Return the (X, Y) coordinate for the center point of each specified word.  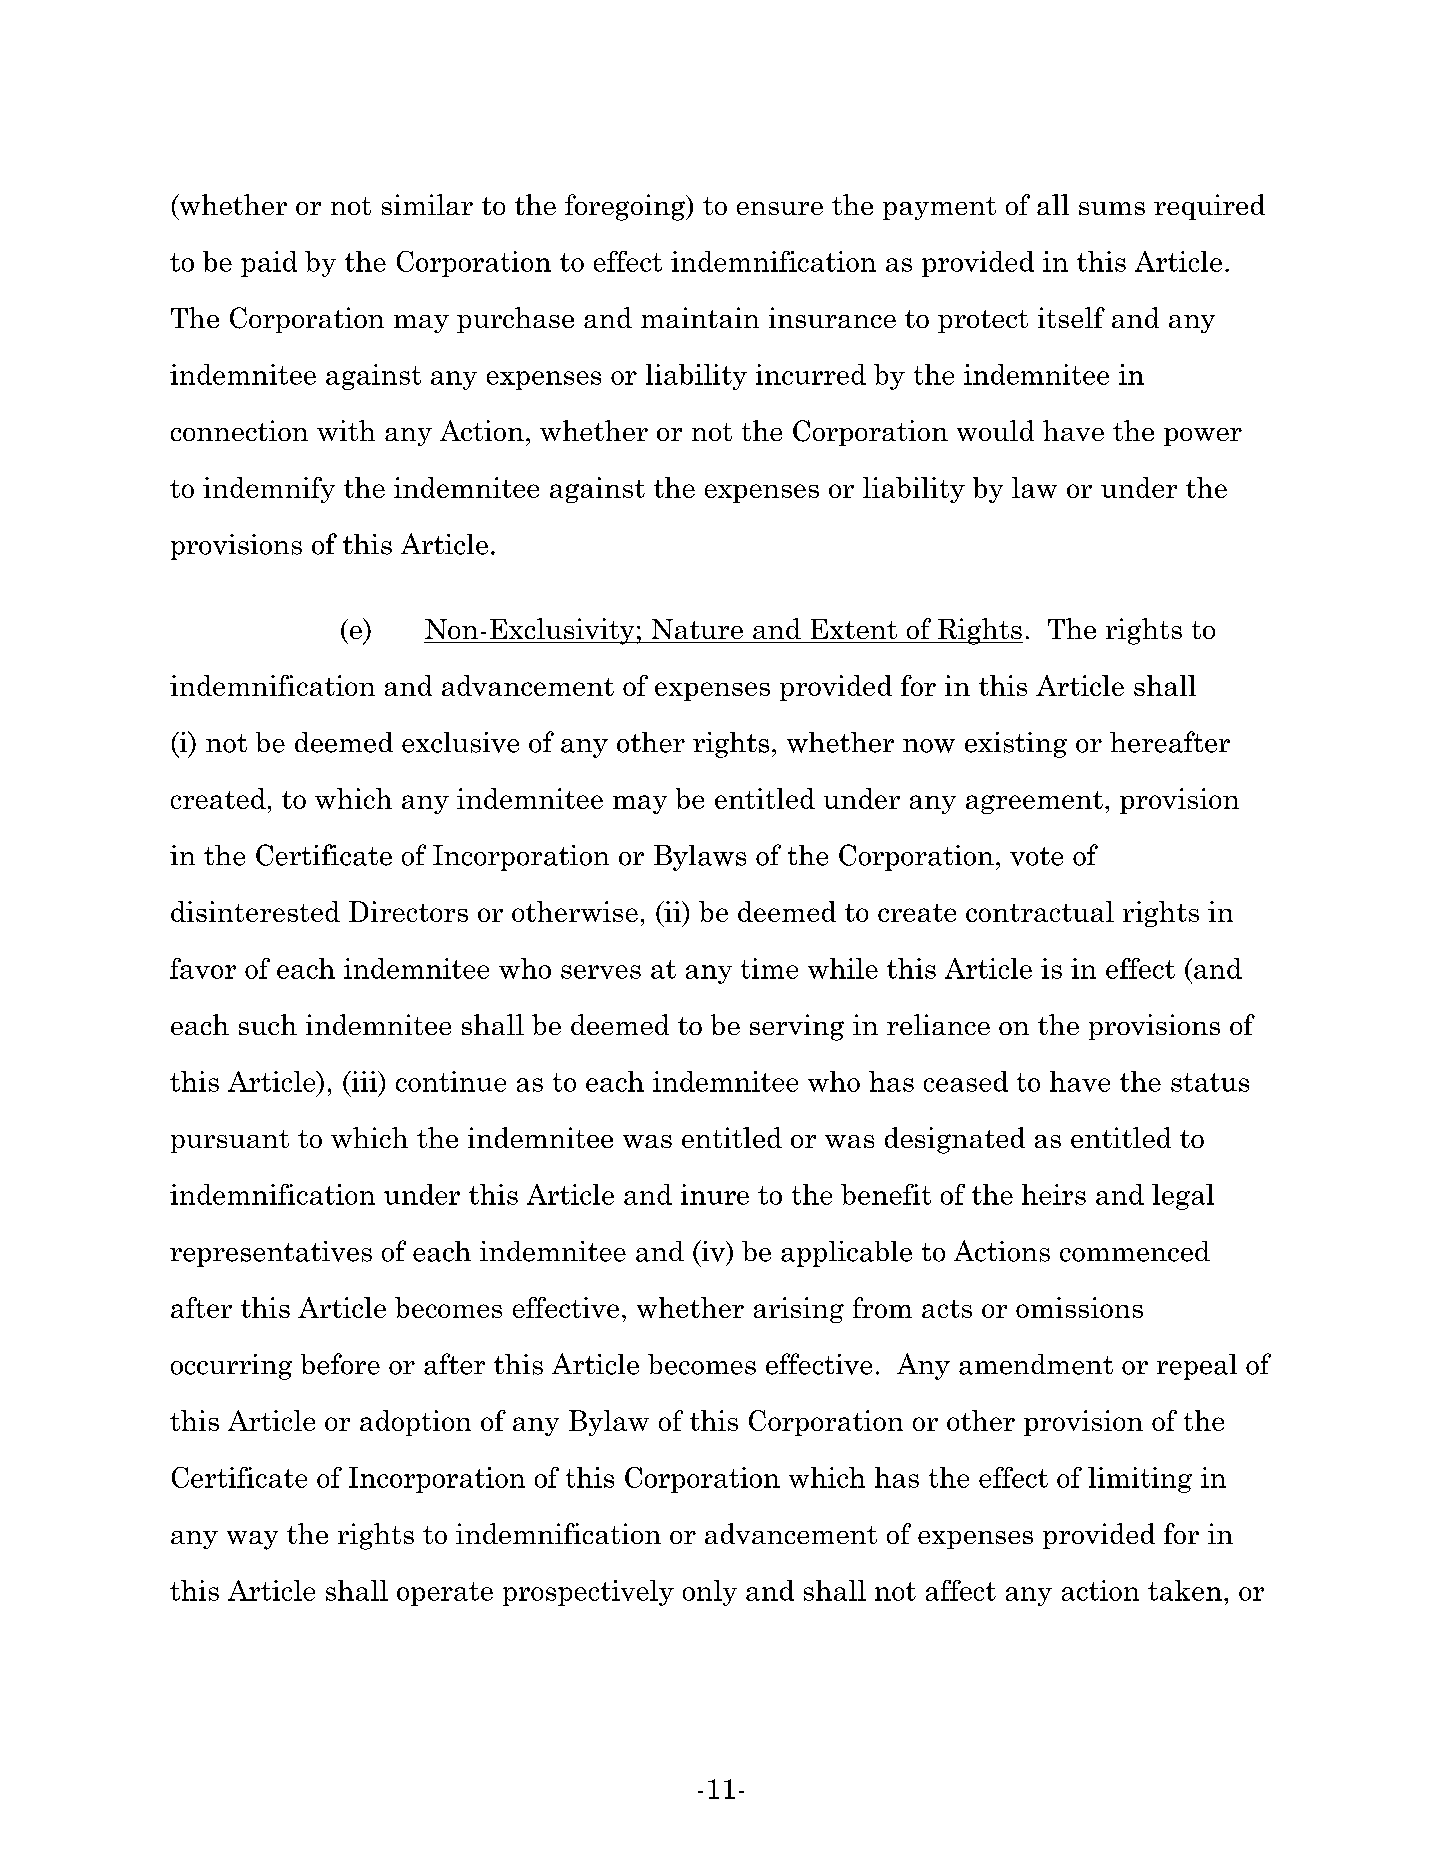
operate (445, 1594)
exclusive (460, 742)
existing (1016, 745)
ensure (780, 208)
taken (1185, 1590)
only (710, 1593)
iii (364, 1081)
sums (1112, 208)
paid (269, 264)
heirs (1054, 1194)
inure (715, 1194)
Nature (697, 629)
